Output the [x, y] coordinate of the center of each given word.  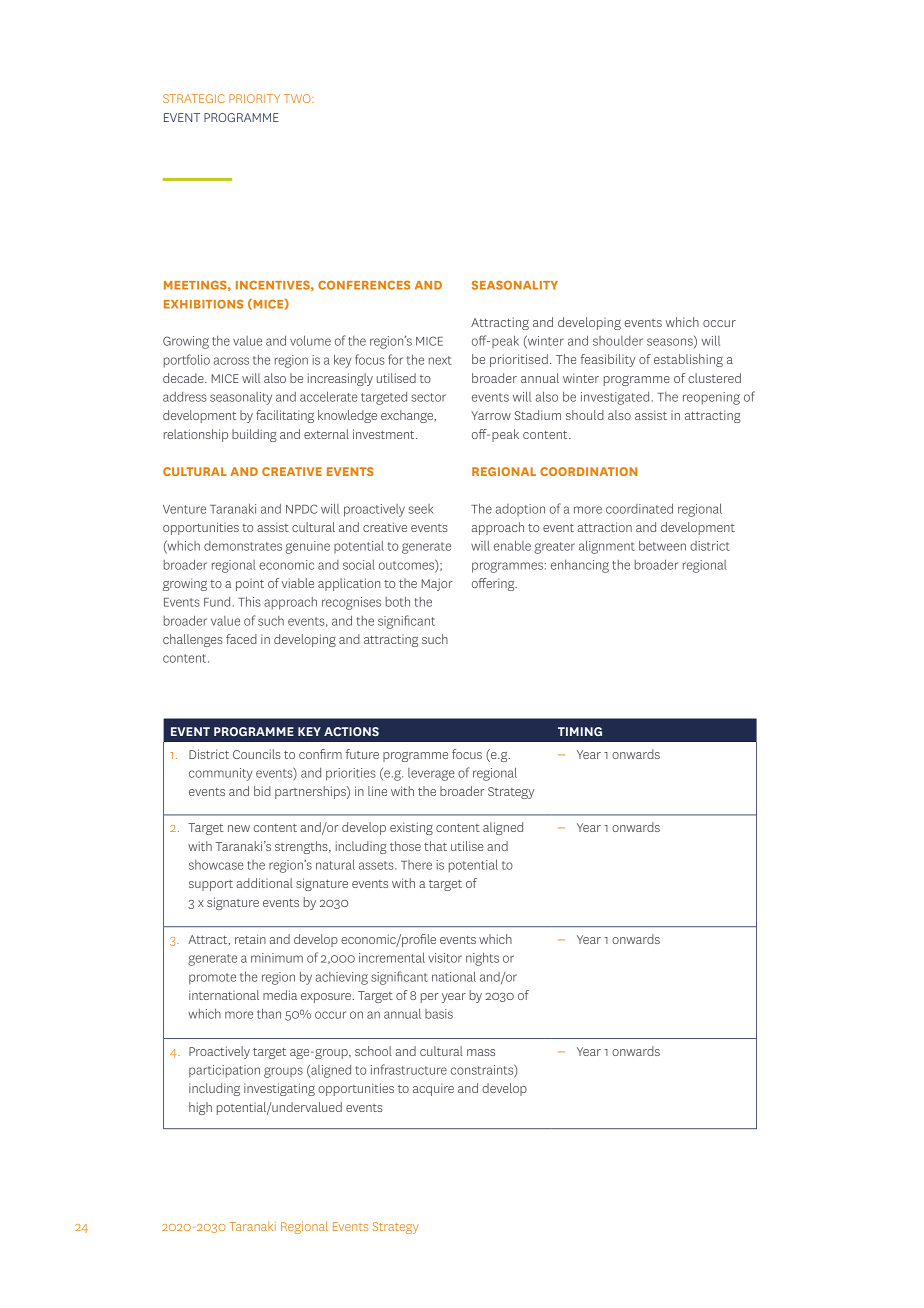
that [435, 846]
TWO [298, 98]
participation [224, 1071]
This [249, 601]
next [440, 360]
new [239, 828]
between [662, 545]
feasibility [608, 360]
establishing [688, 360]
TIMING [580, 731]
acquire [433, 1089]
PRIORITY [254, 98]
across [231, 361]
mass [481, 1052]
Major [437, 584]
